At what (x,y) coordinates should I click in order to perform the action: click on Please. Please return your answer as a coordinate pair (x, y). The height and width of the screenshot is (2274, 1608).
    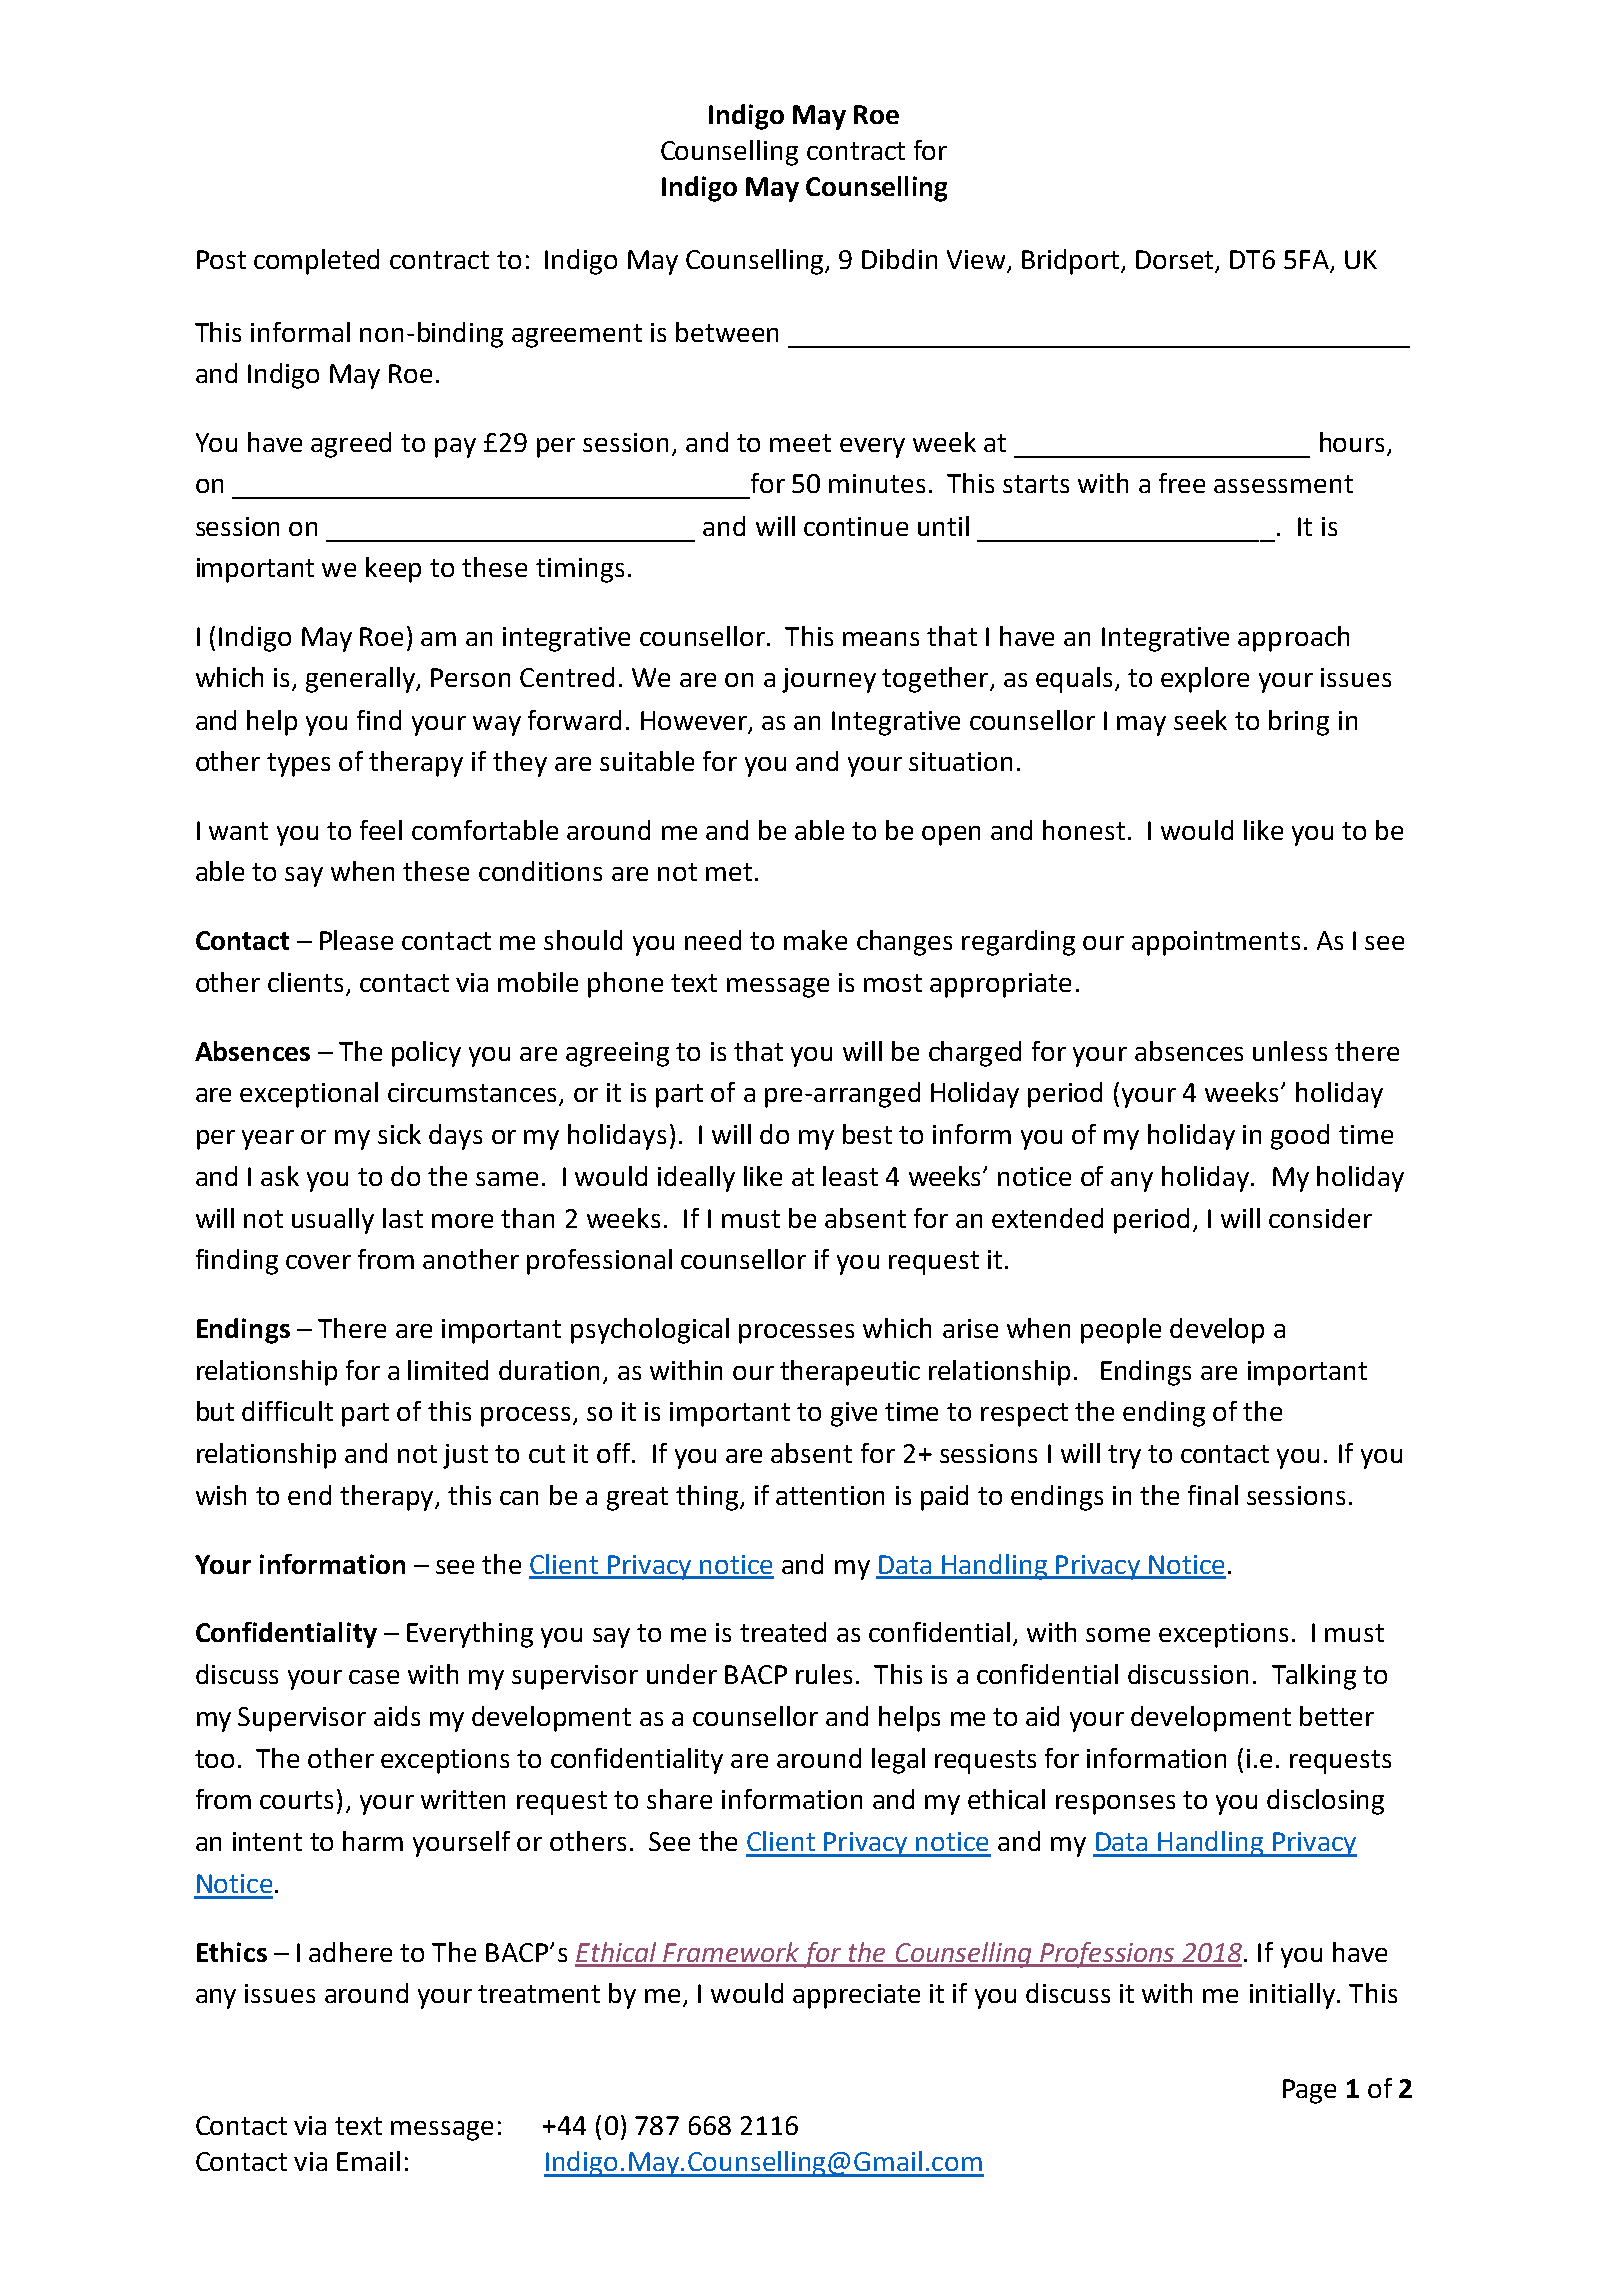
    Looking at the image, I should click on (356, 940).
